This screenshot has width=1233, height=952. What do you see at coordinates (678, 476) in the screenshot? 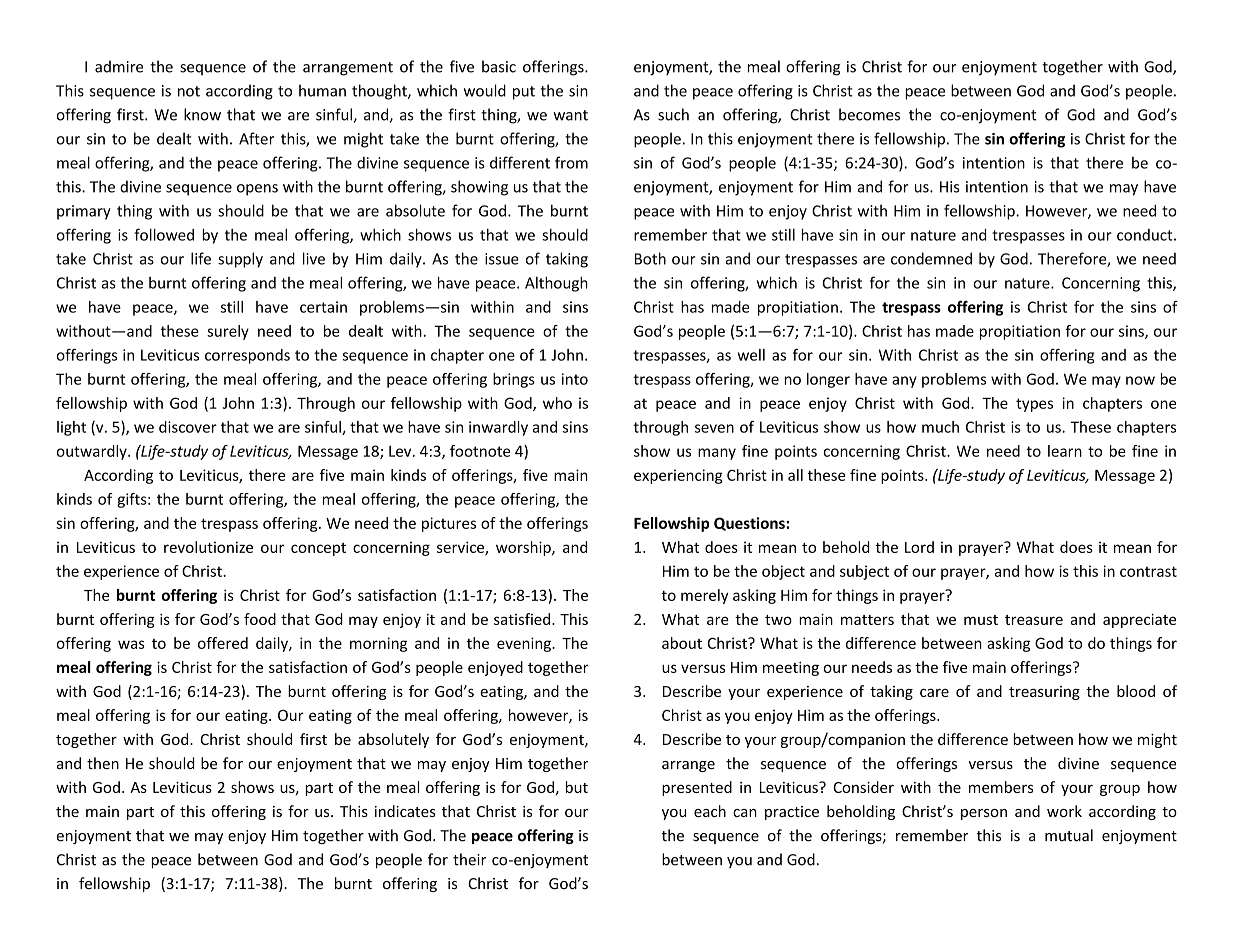
I see `experiencing` at bounding box center [678, 476].
